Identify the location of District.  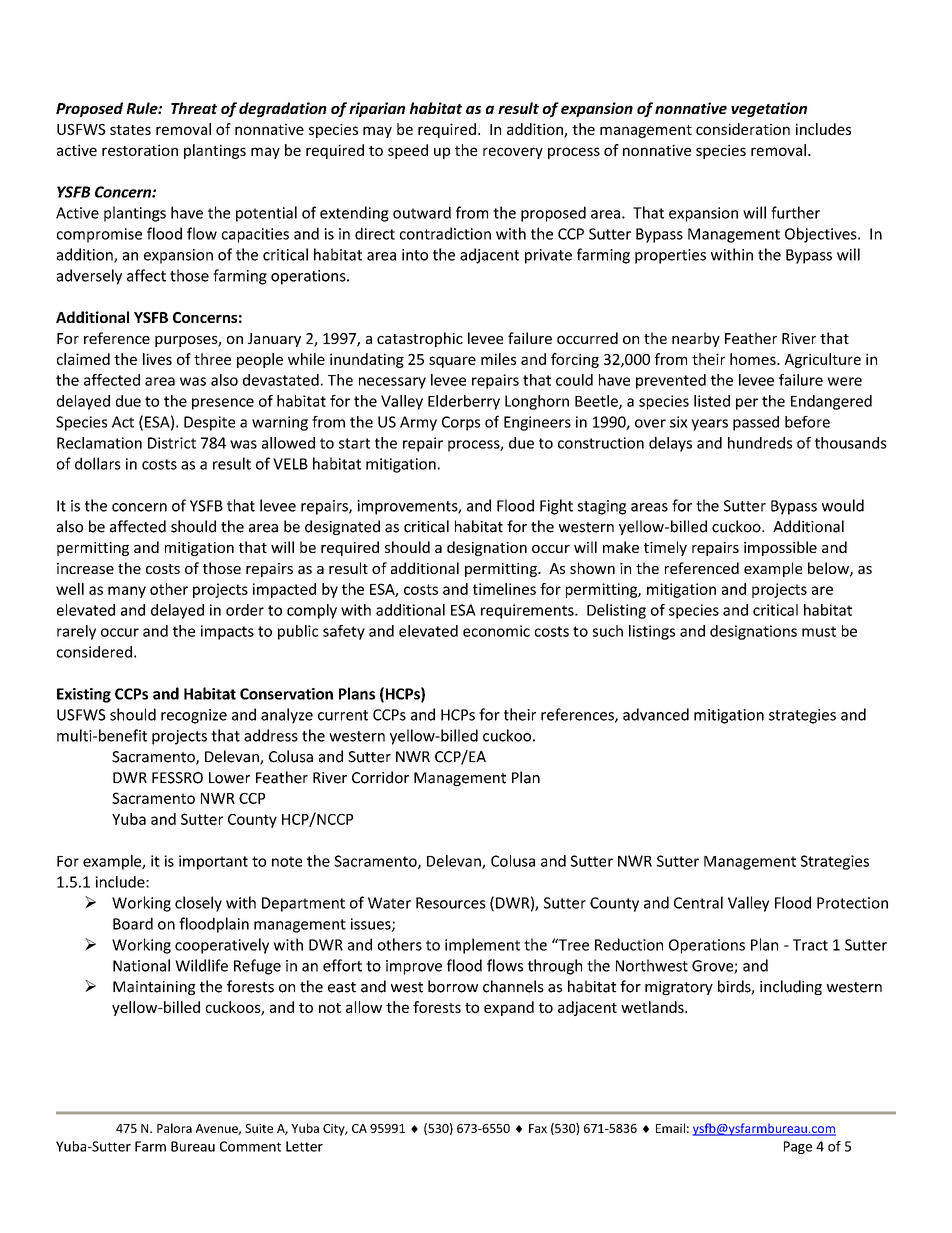
(172, 443).
